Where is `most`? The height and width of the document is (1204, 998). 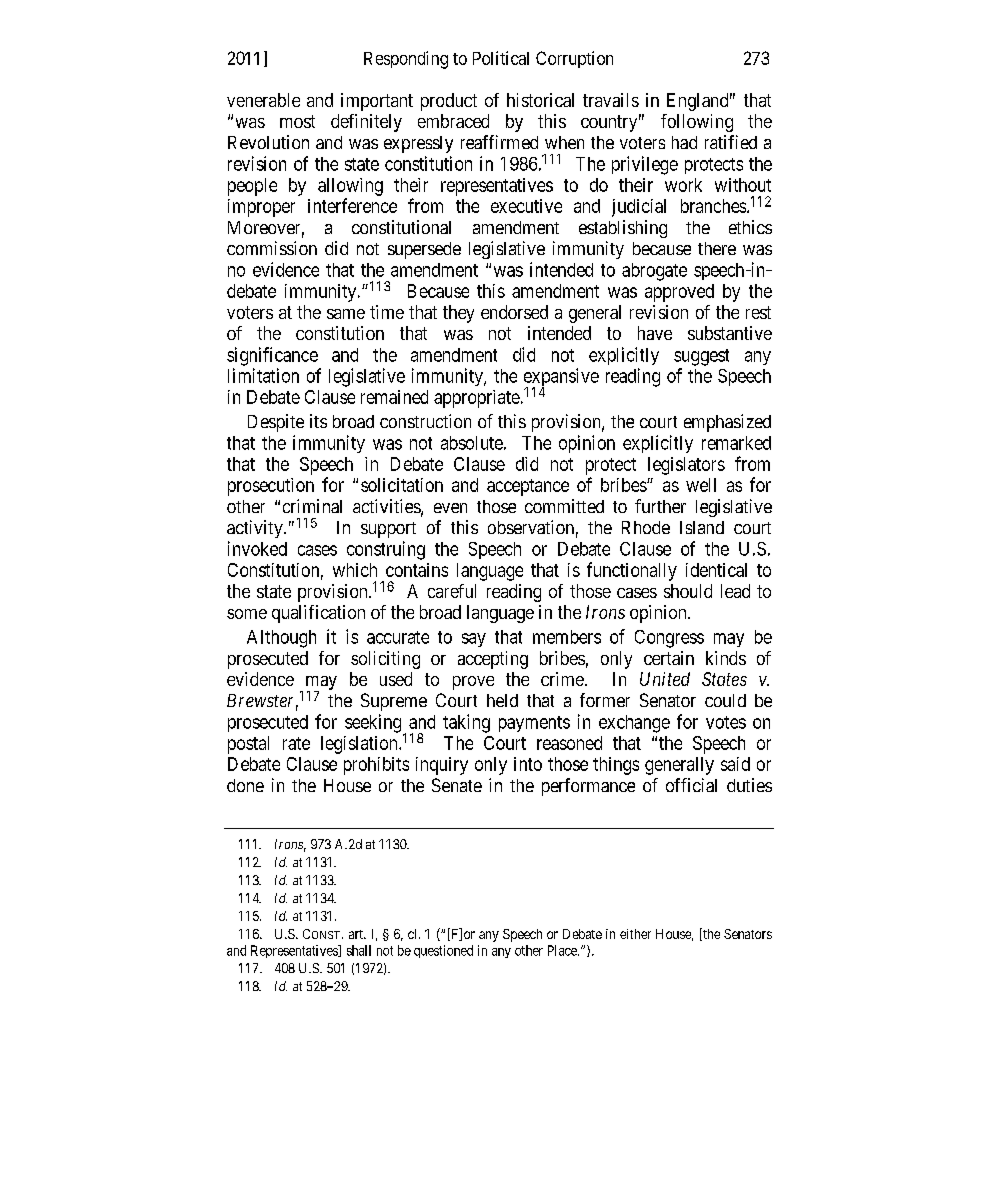 most is located at coordinates (297, 121).
